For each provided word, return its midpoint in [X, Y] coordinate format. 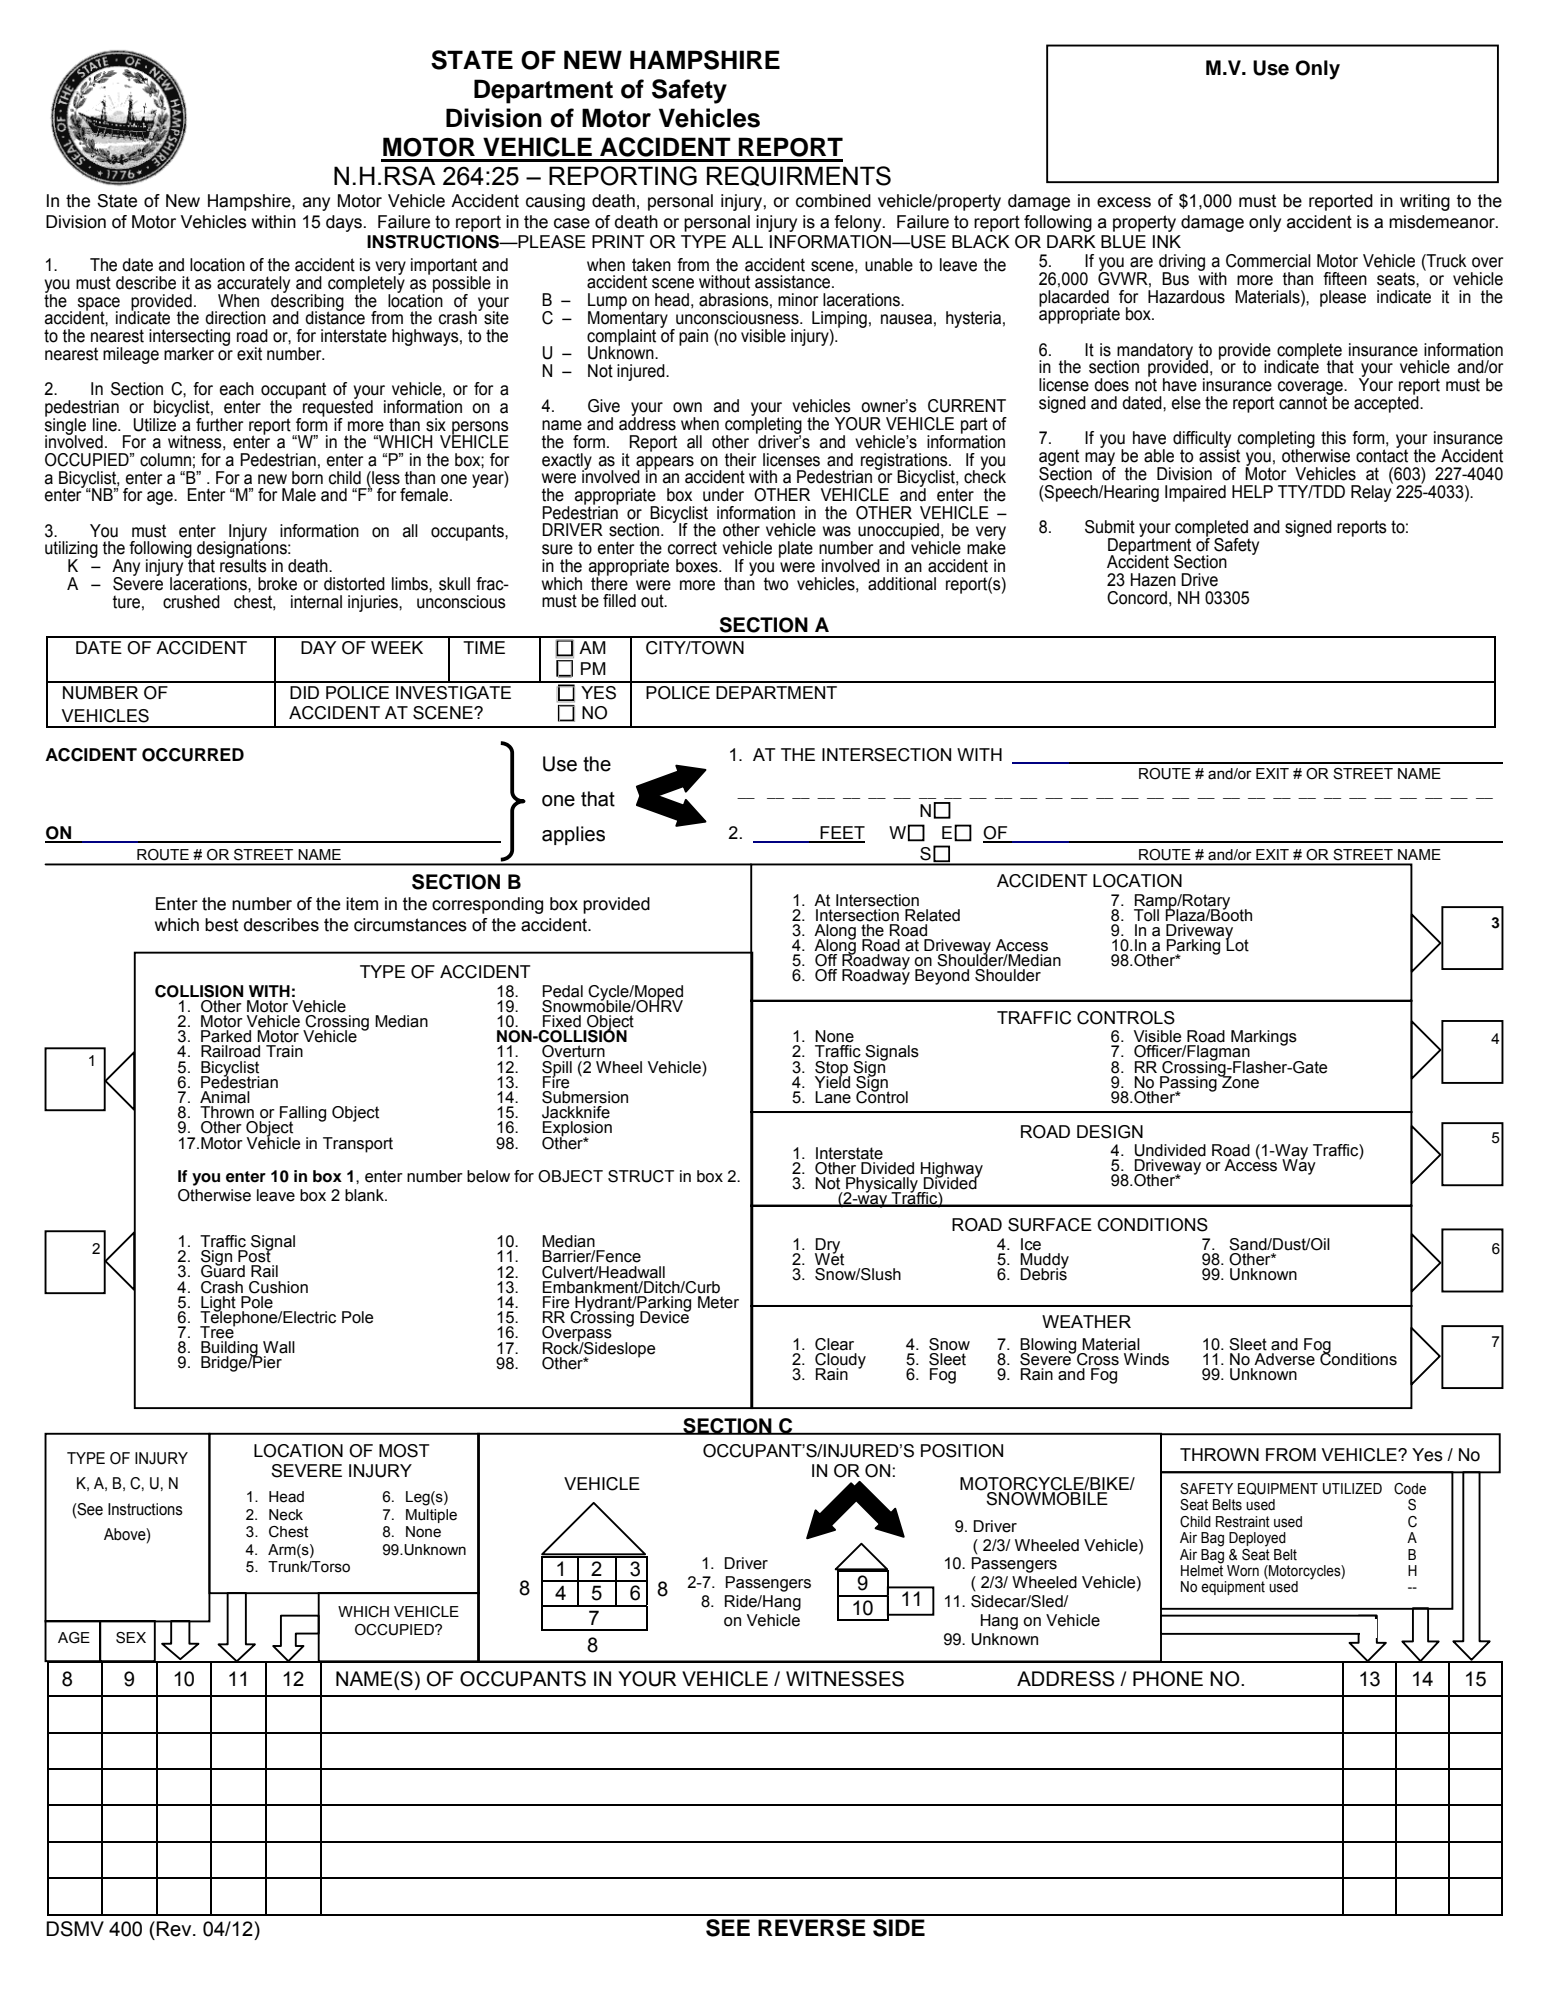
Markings [1264, 1038]
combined [833, 201]
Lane [833, 1096]
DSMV [75, 1929]
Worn [1243, 1571]
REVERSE [812, 1928]
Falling [303, 1115]
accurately [253, 285]
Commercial [1268, 261]
